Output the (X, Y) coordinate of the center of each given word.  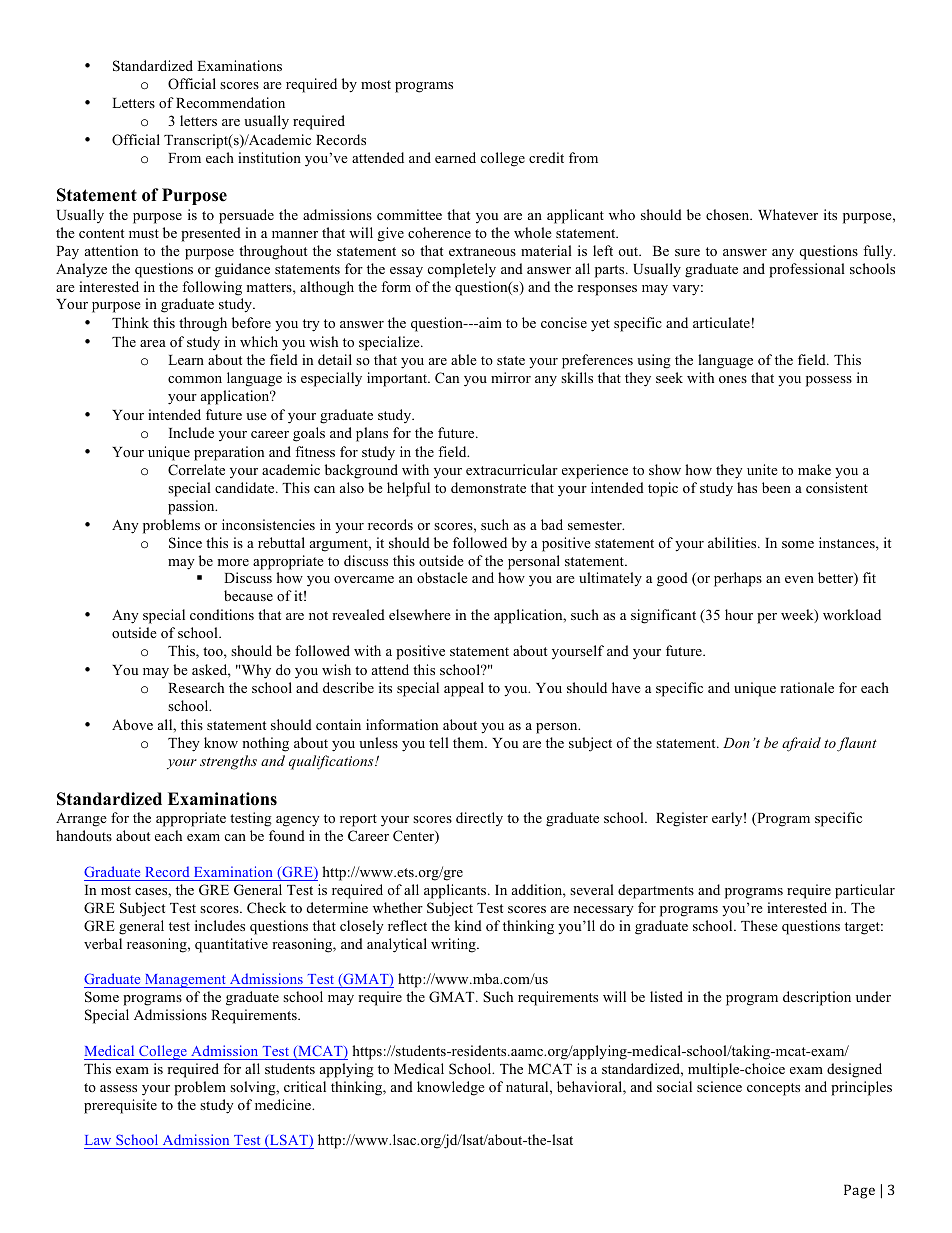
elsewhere (420, 614)
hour (739, 614)
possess (829, 381)
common (195, 379)
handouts (84, 835)
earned (455, 157)
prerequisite (120, 1106)
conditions (222, 614)
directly (479, 819)
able (464, 359)
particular (865, 891)
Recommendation (230, 102)
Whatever (788, 214)
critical (305, 1086)
